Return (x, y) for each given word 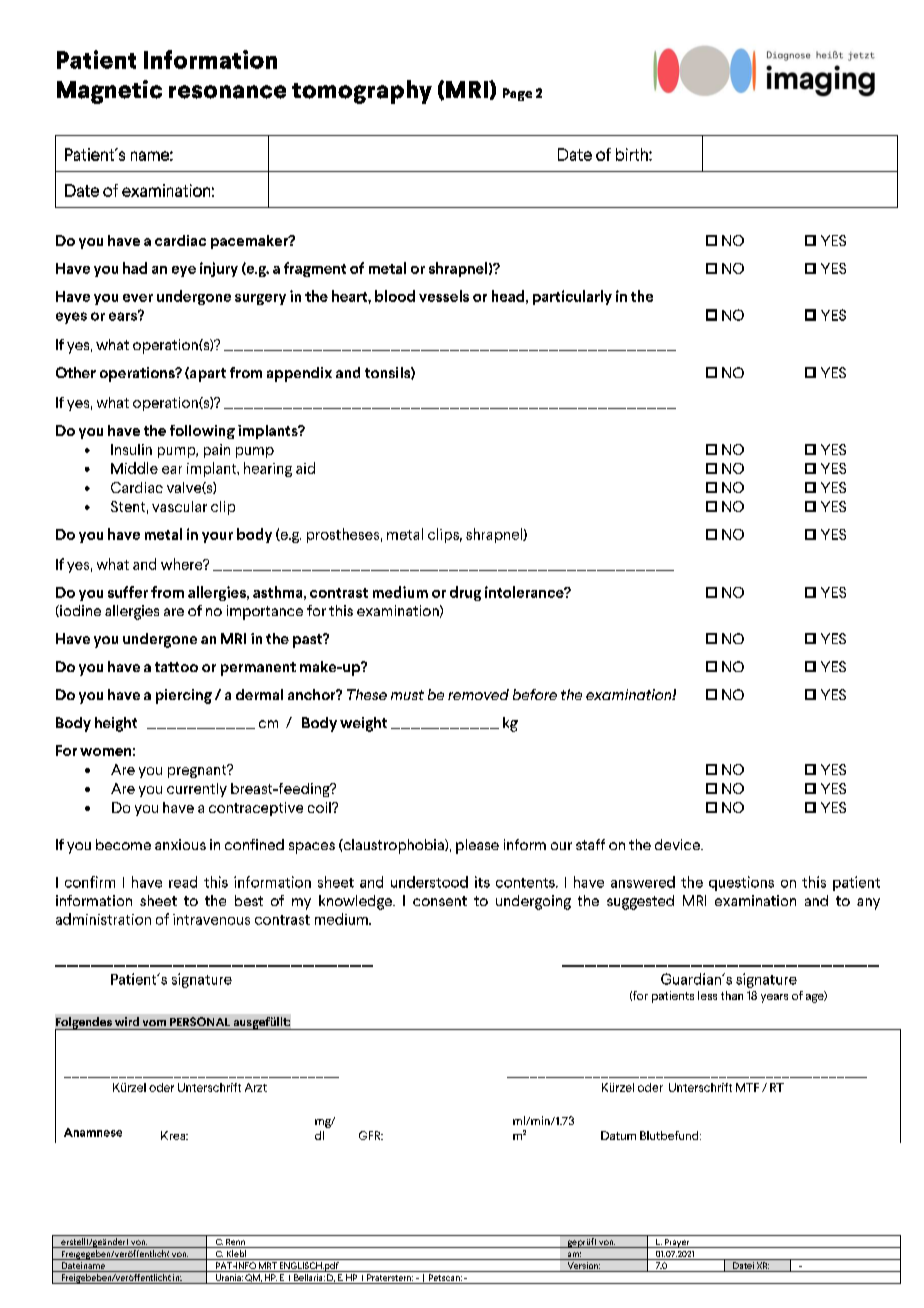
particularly (572, 297)
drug (465, 593)
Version (583, 1267)
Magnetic (109, 92)
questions (741, 883)
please (477, 846)
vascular (179, 506)
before (535, 694)
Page (517, 94)
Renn (236, 1243)
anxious (180, 844)
